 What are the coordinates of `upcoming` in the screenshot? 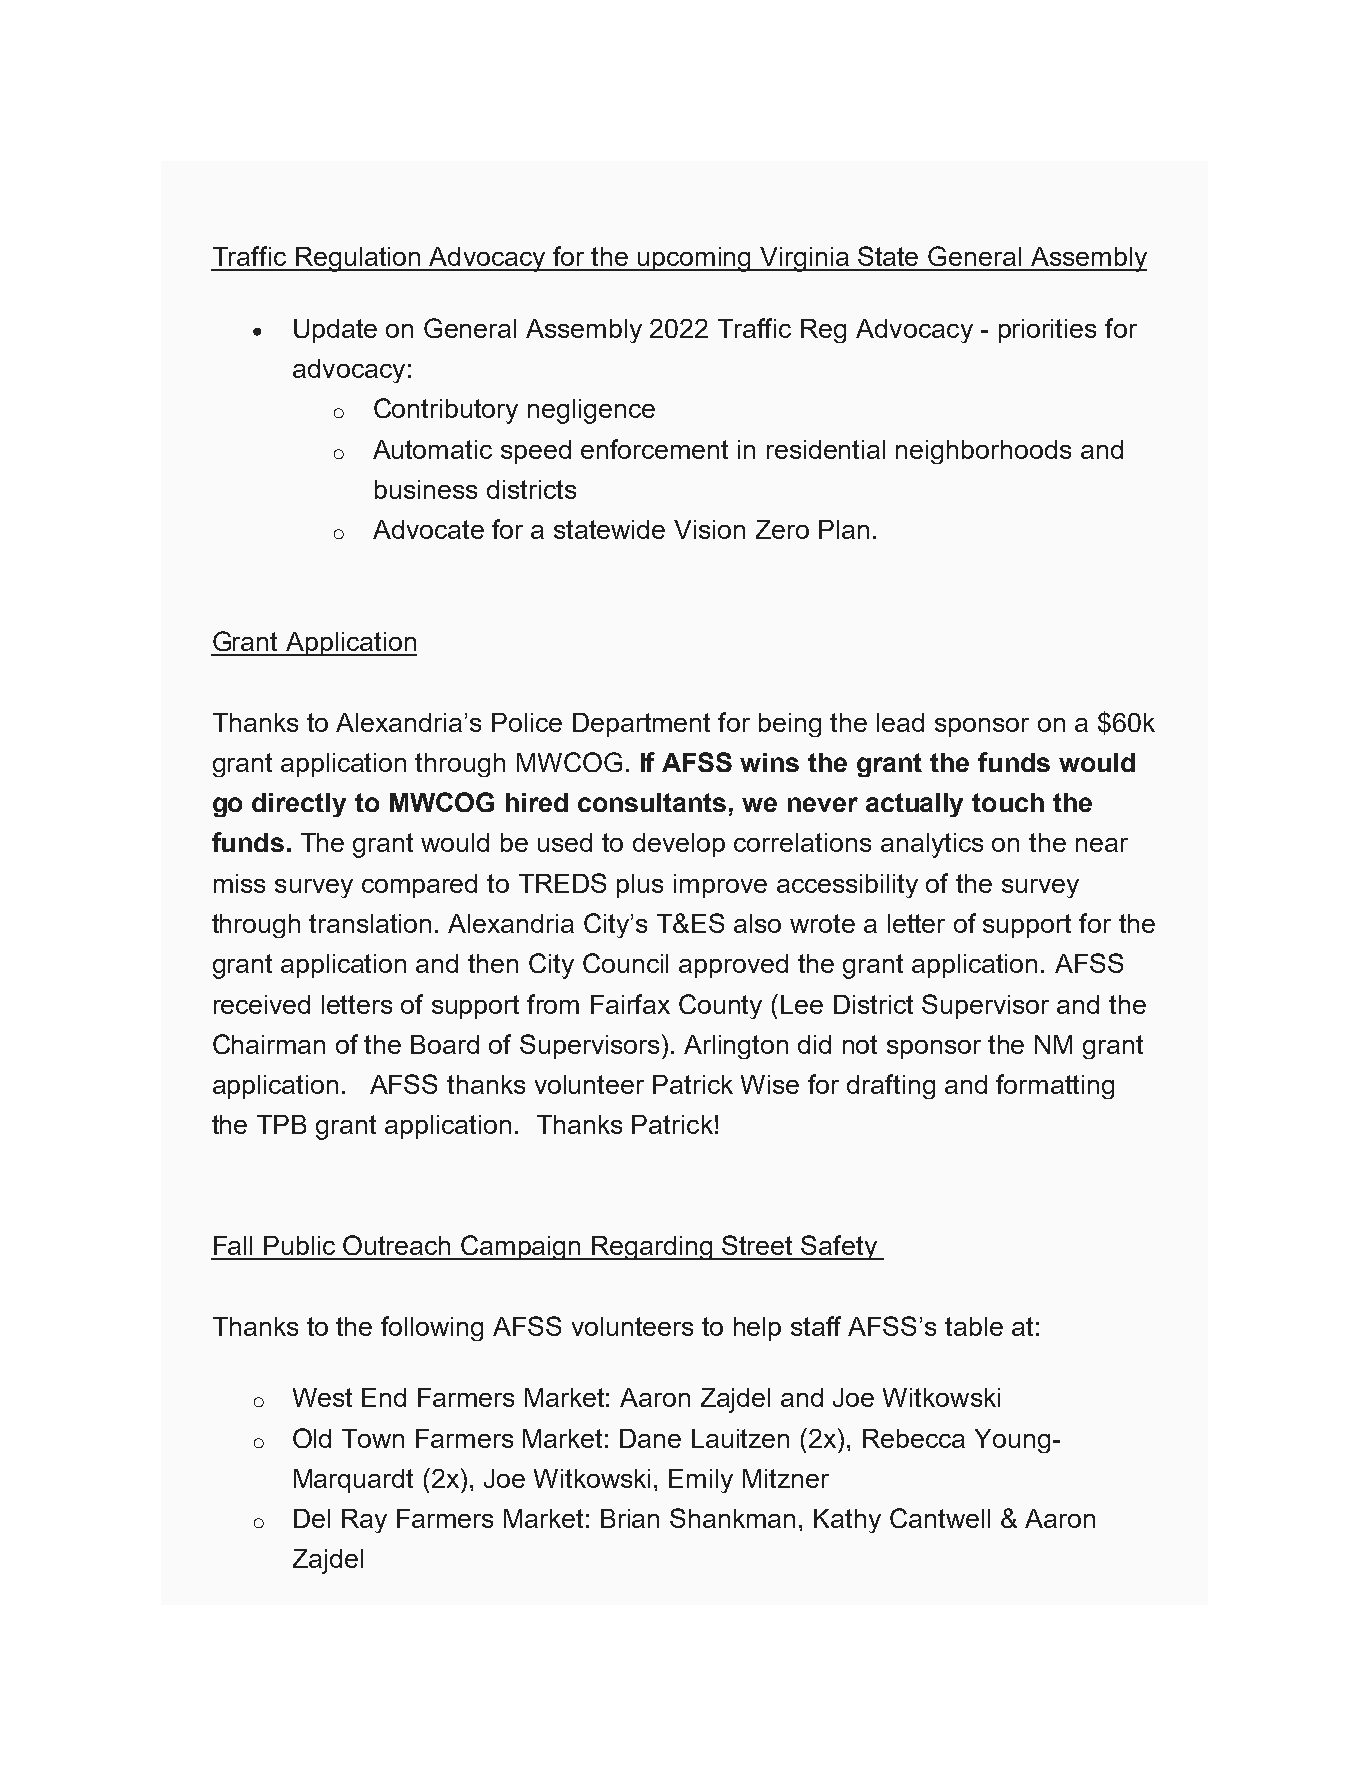 It's located at (695, 259).
